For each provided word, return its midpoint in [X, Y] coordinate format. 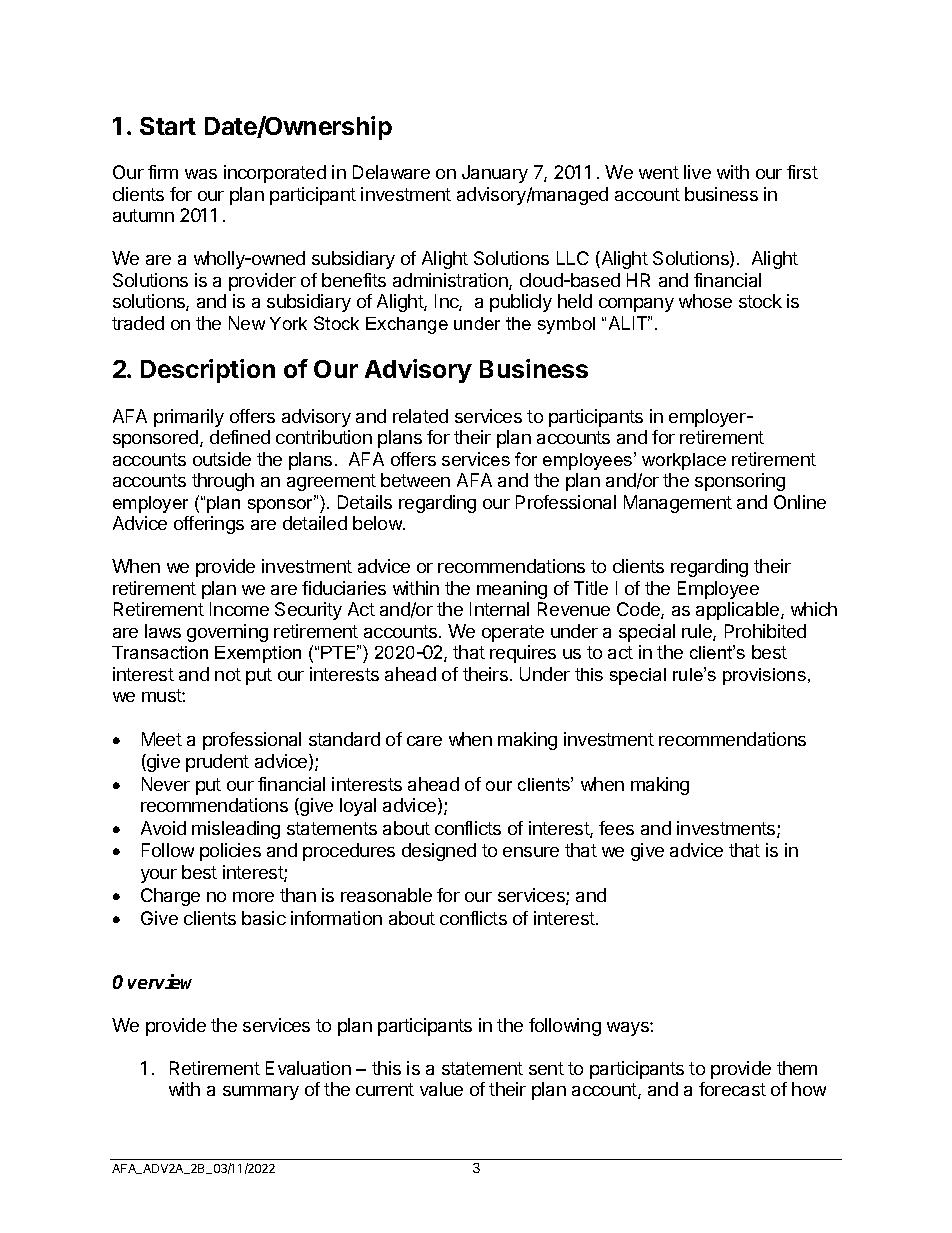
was [201, 174]
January [495, 174]
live [697, 172]
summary [261, 1093]
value [441, 1089]
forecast [732, 1089]
